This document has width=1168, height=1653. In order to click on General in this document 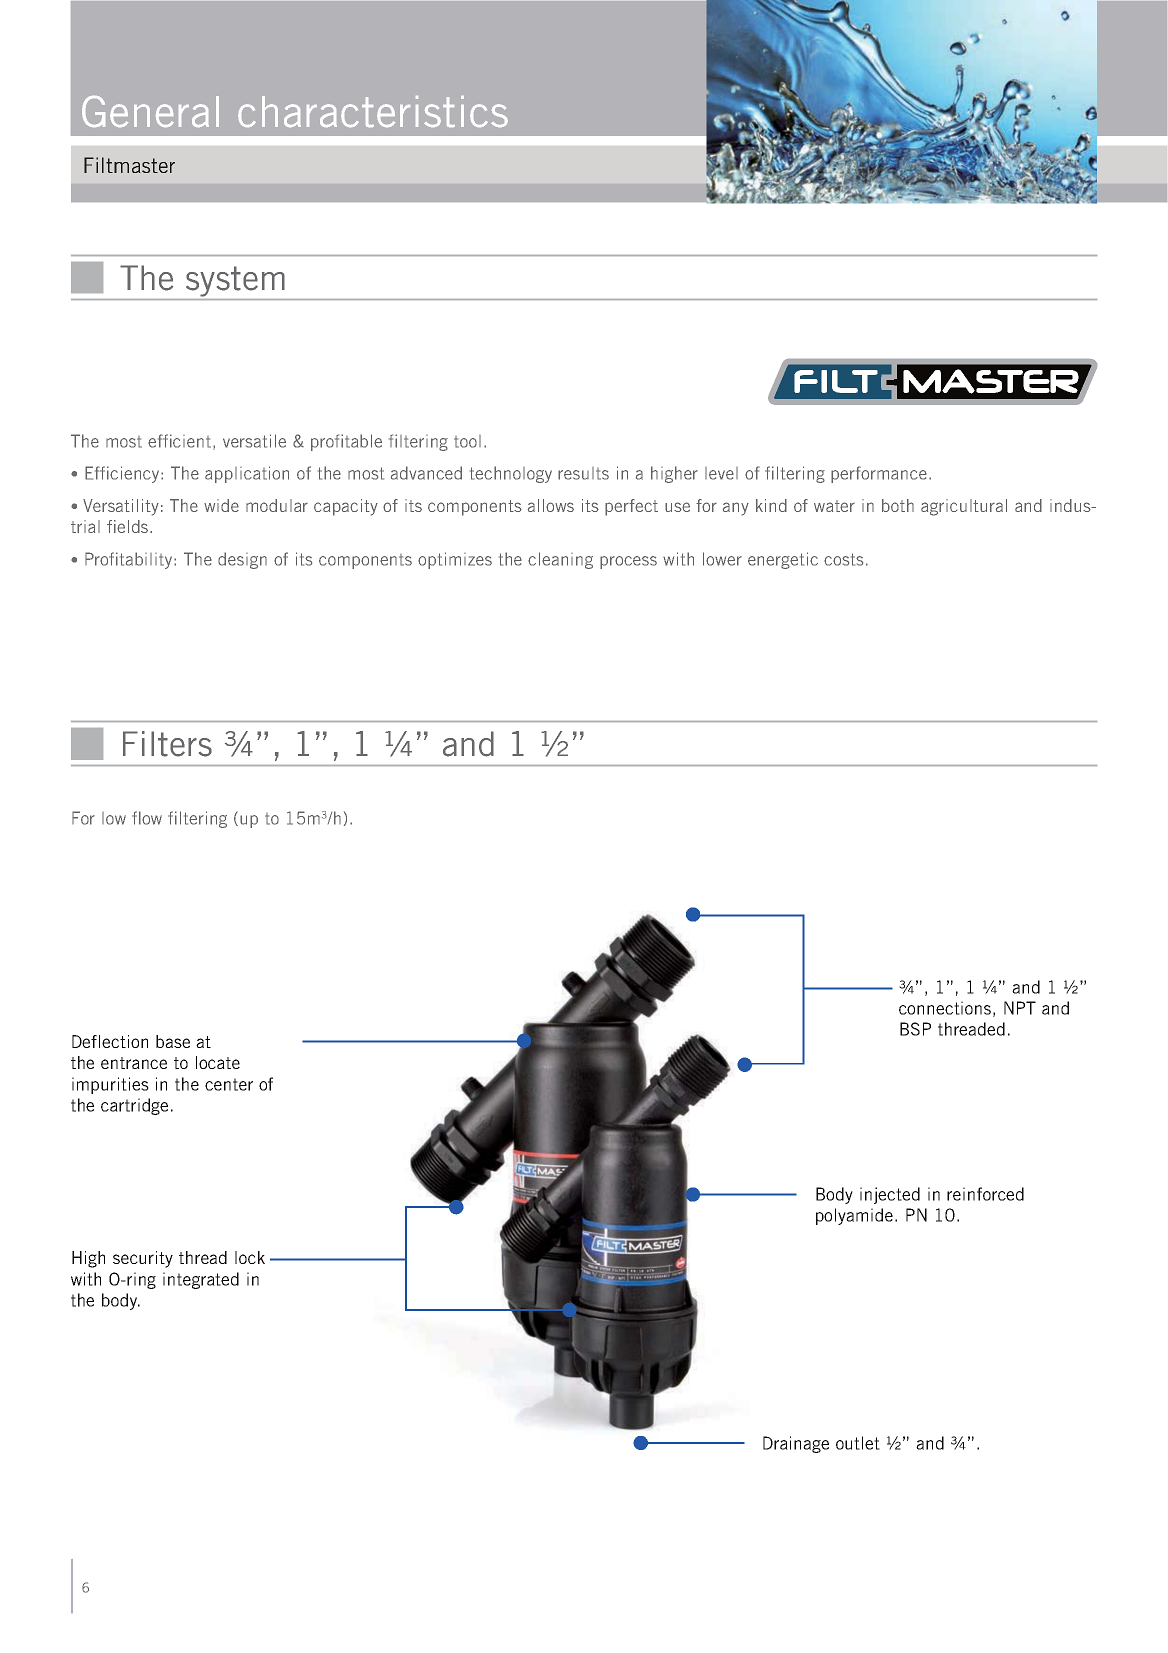, I will do `click(150, 111)`.
